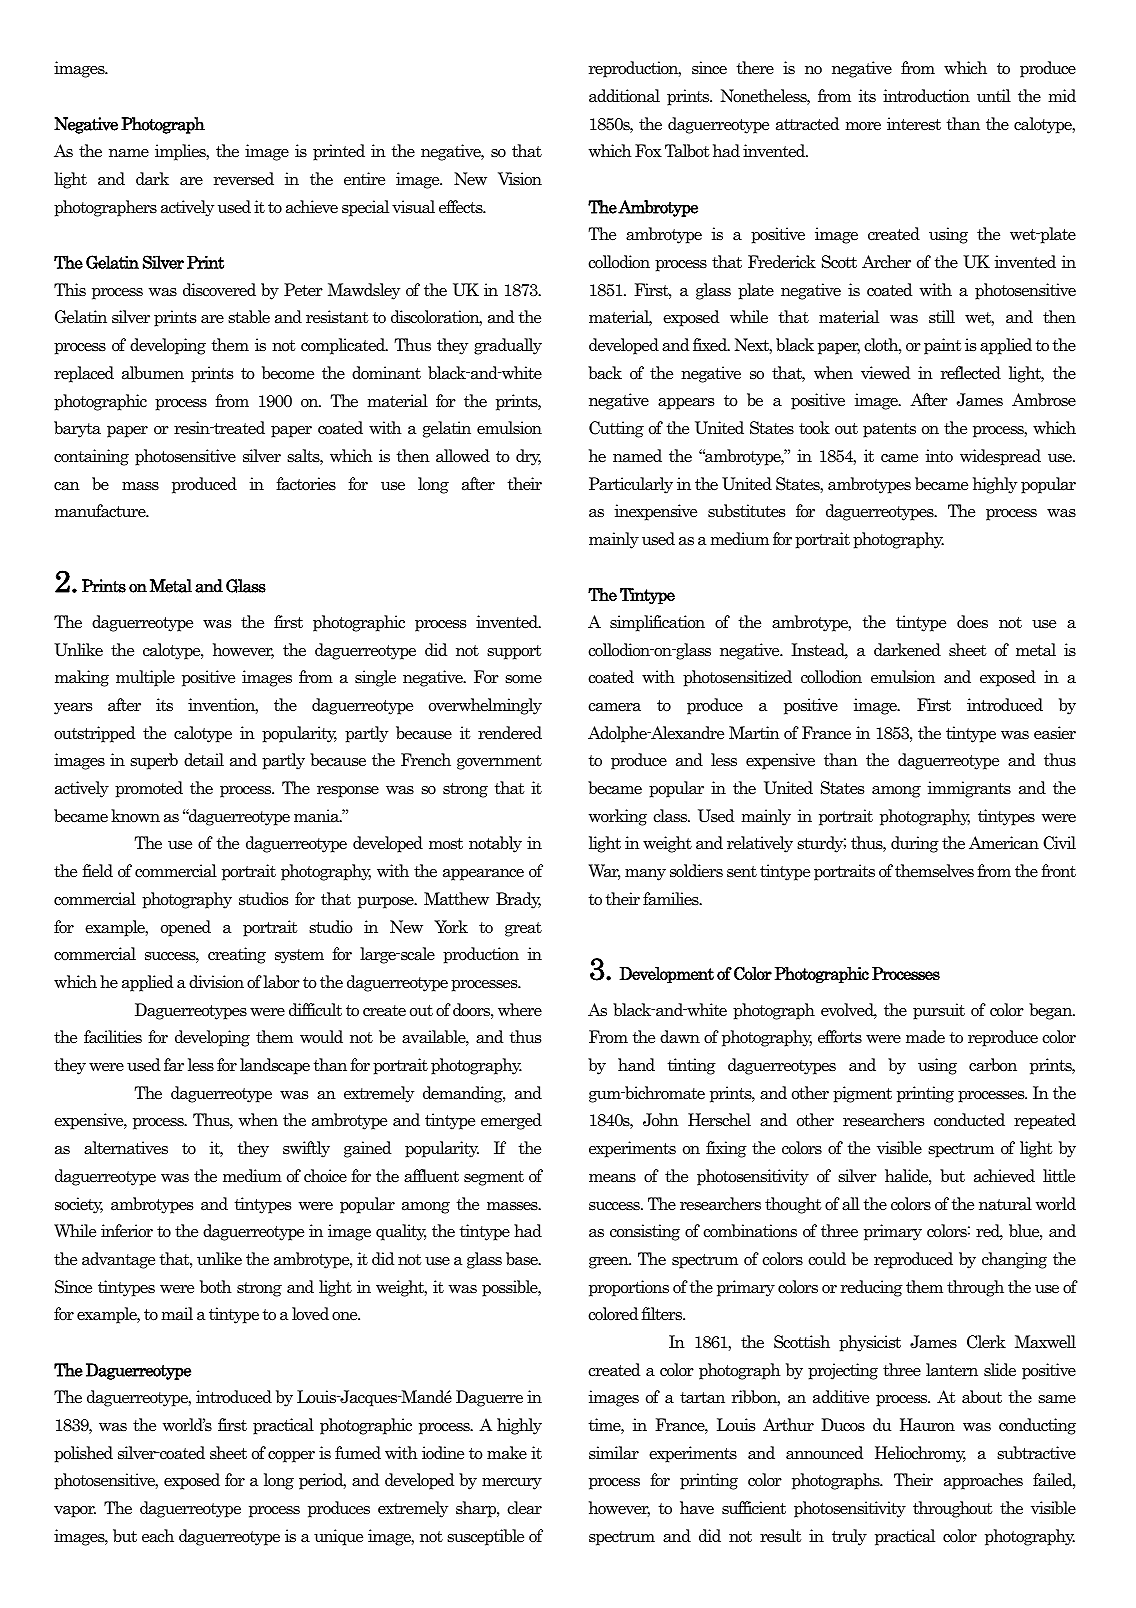 The height and width of the screenshot is (1608, 1136). I want to click on alternatives, so click(126, 1148).
